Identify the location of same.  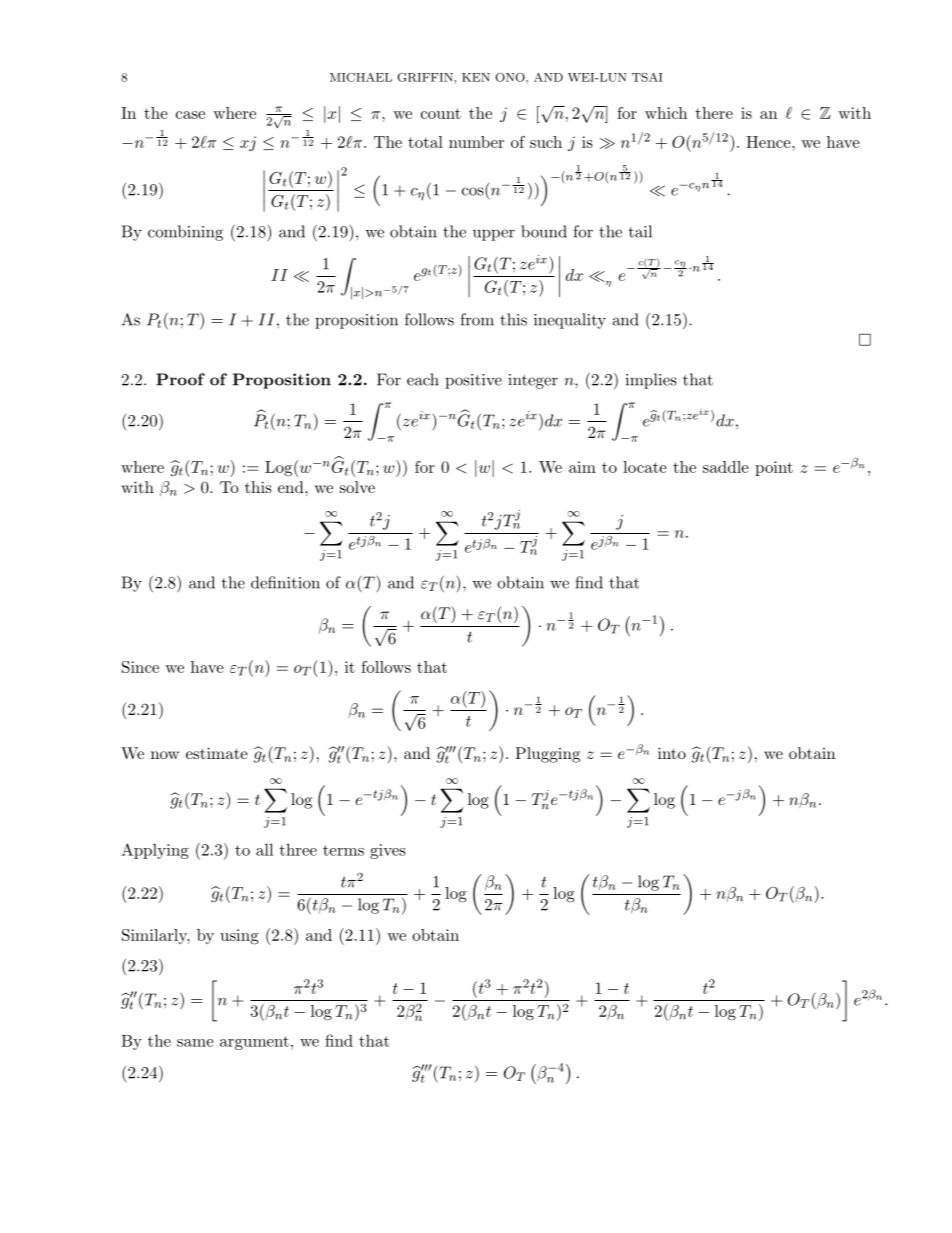
(195, 1043).
